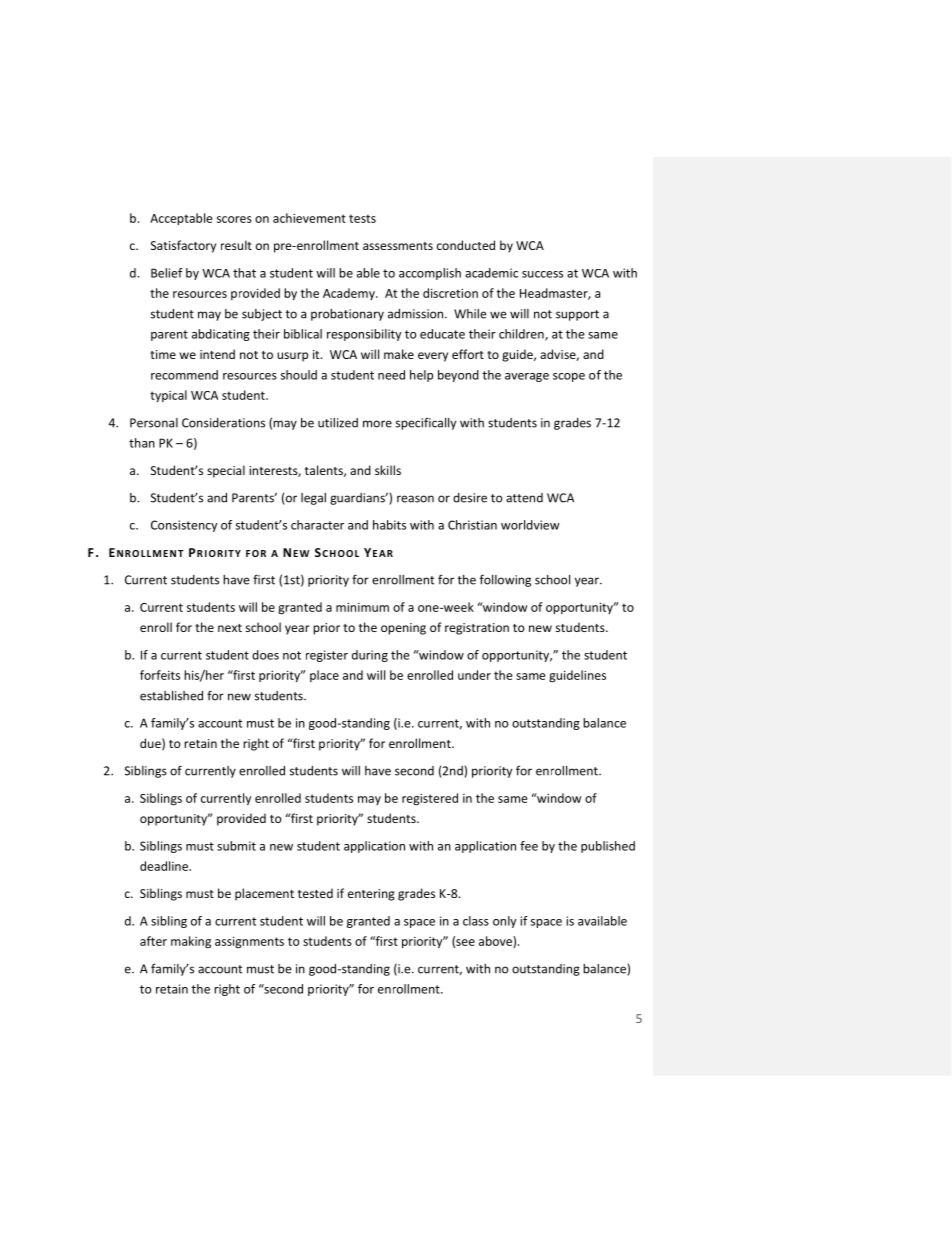 The height and width of the screenshot is (1233, 952). What do you see at coordinates (191, 942) in the screenshot?
I see `making` at bounding box center [191, 942].
